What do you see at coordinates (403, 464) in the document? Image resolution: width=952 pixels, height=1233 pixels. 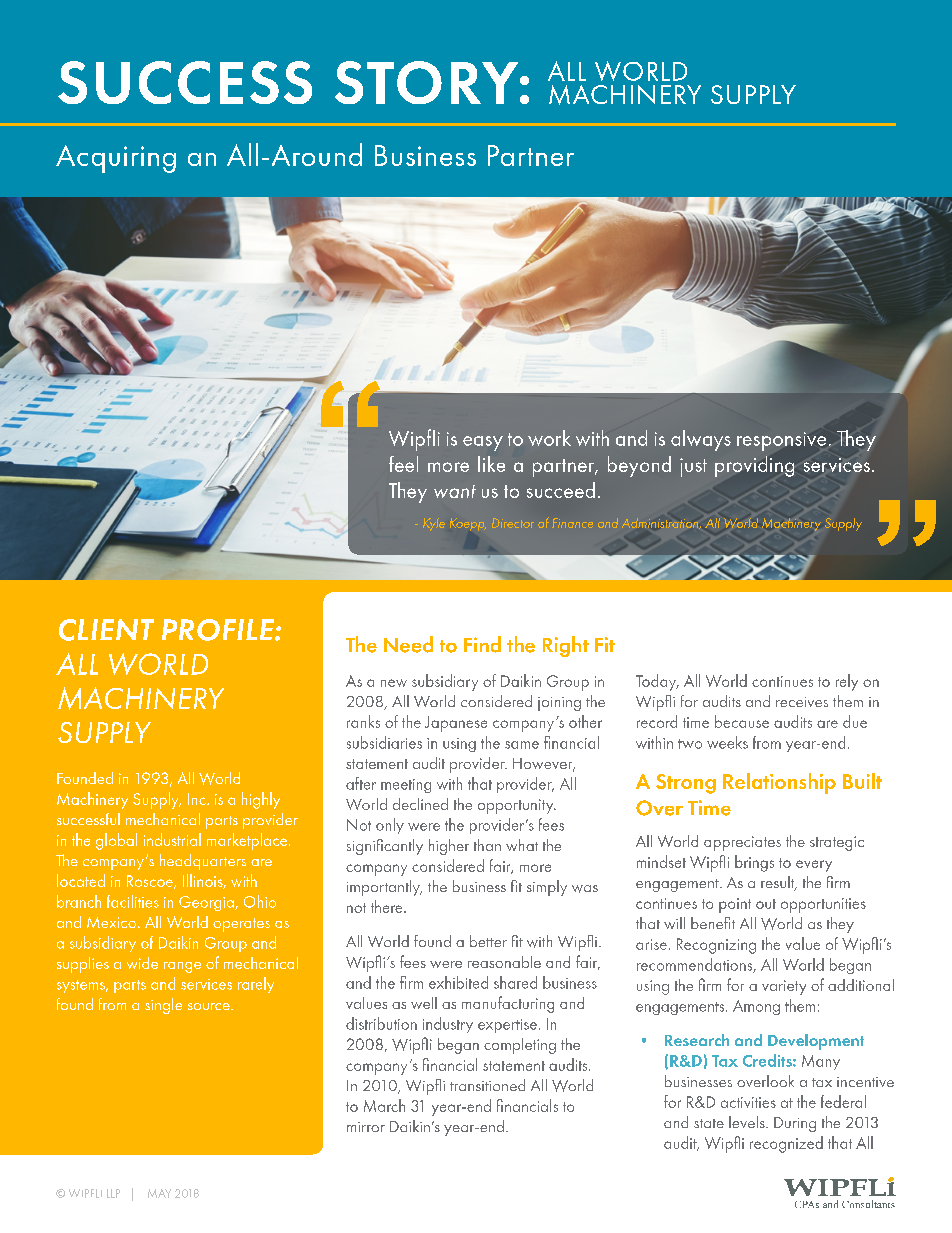 I see `feel` at bounding box center [403, 464].
